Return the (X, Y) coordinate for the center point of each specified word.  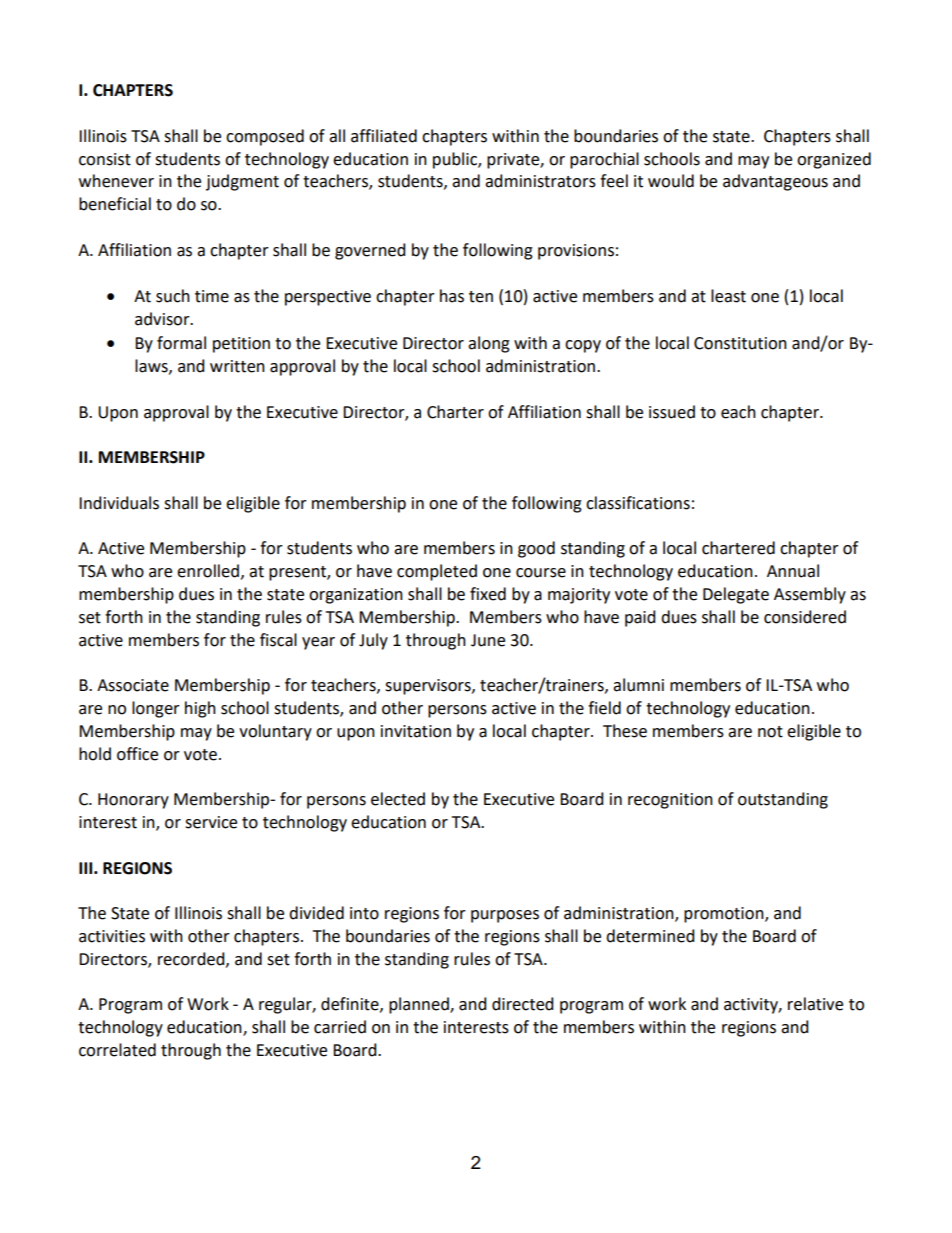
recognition (670, 801)
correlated (117, 1050)
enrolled (208, 571)
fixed (488, 594)
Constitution (740, 343)
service (211, 822)
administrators (540, 181)
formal (181, 343)
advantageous (775, 182)
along (489, 344)
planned (420, 1005)
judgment (242, 182)
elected (398, 799)
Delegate (736, 595)
